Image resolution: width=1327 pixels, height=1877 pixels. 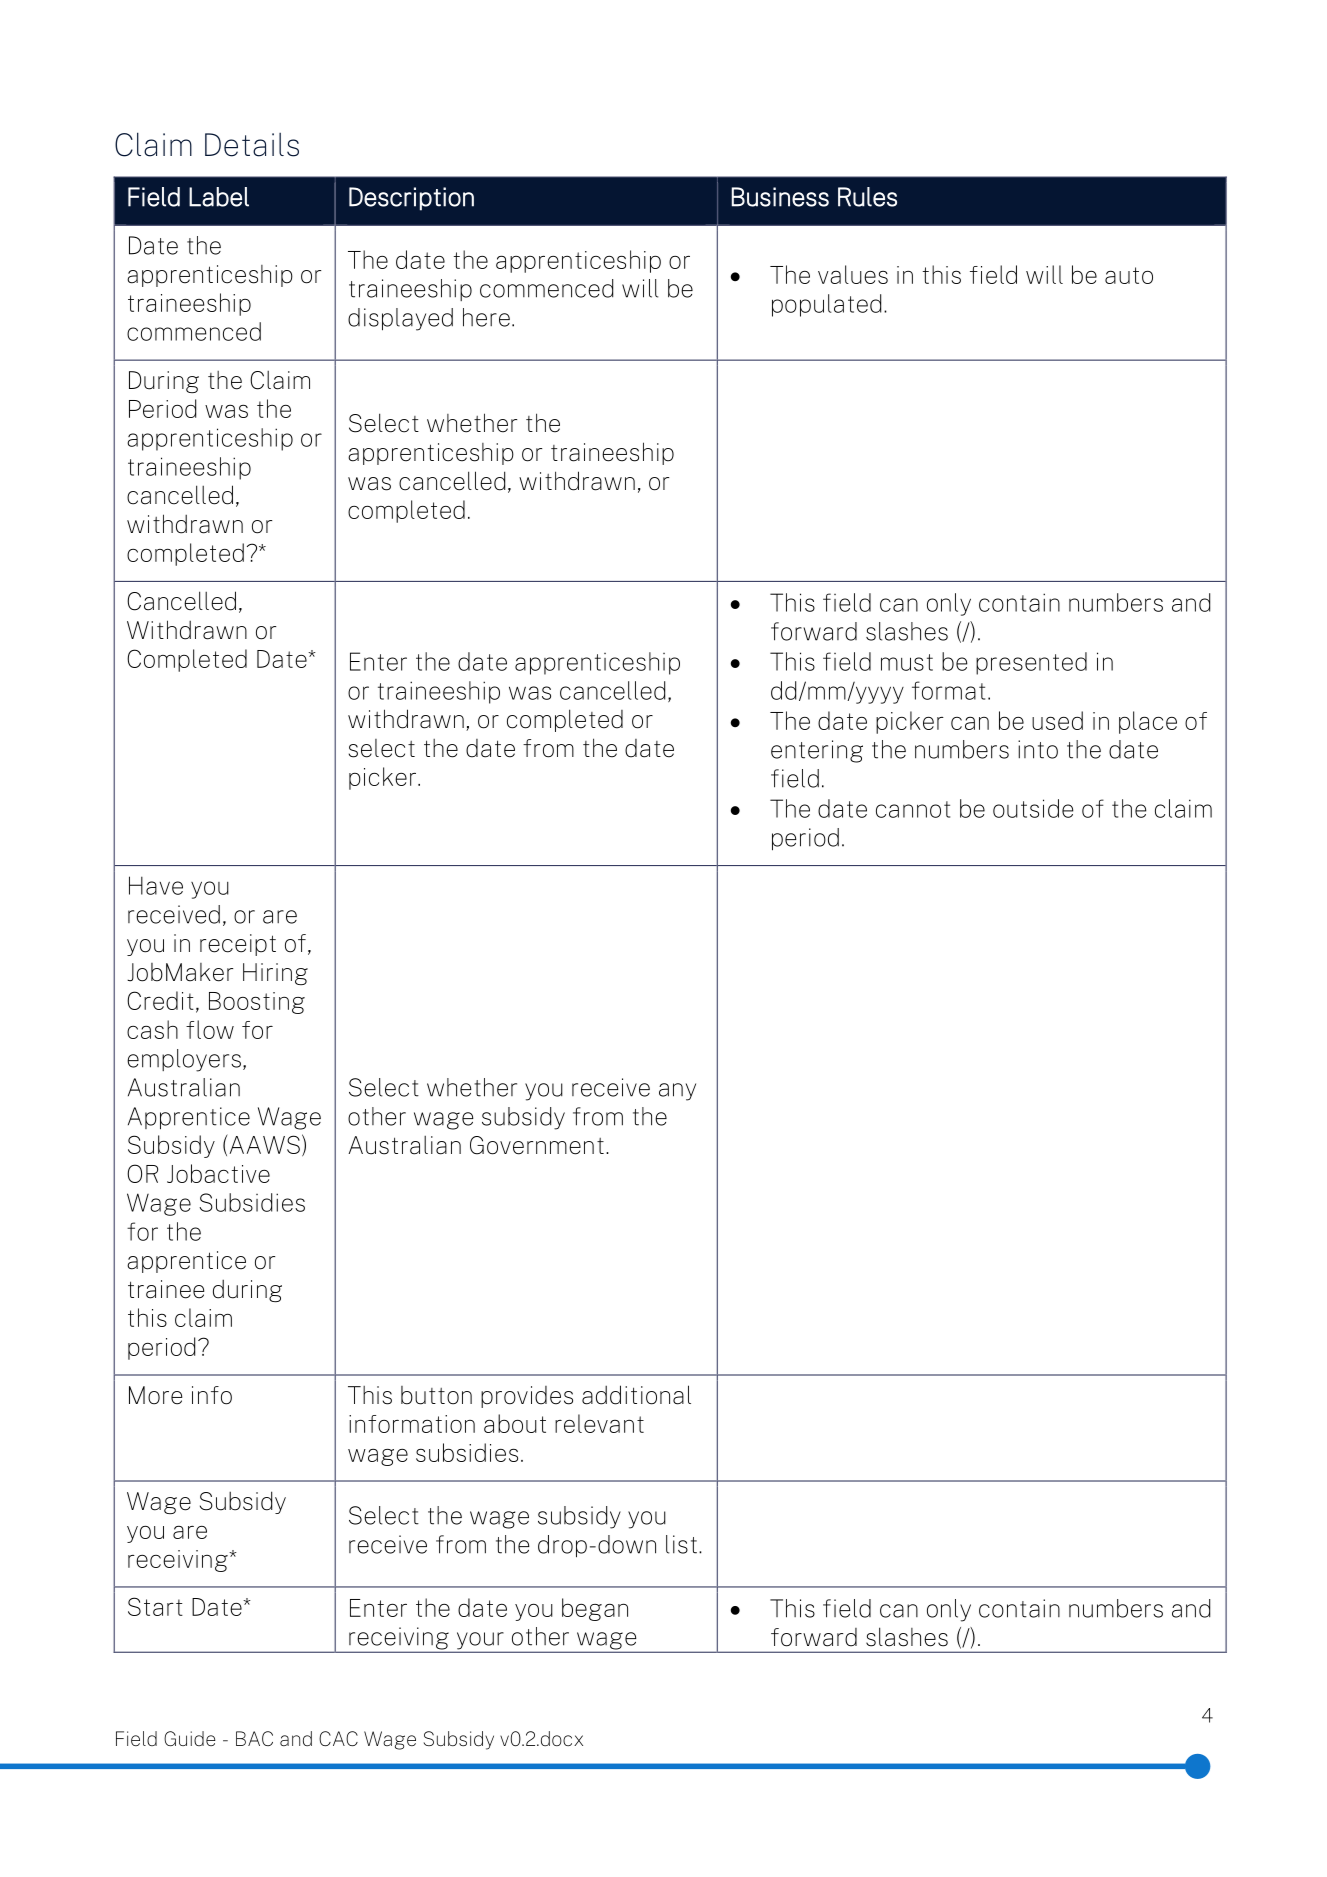 What do you see at coordinates (219, 197) in the screenshot?
I see `Label` at bounding box center [219, 197].
